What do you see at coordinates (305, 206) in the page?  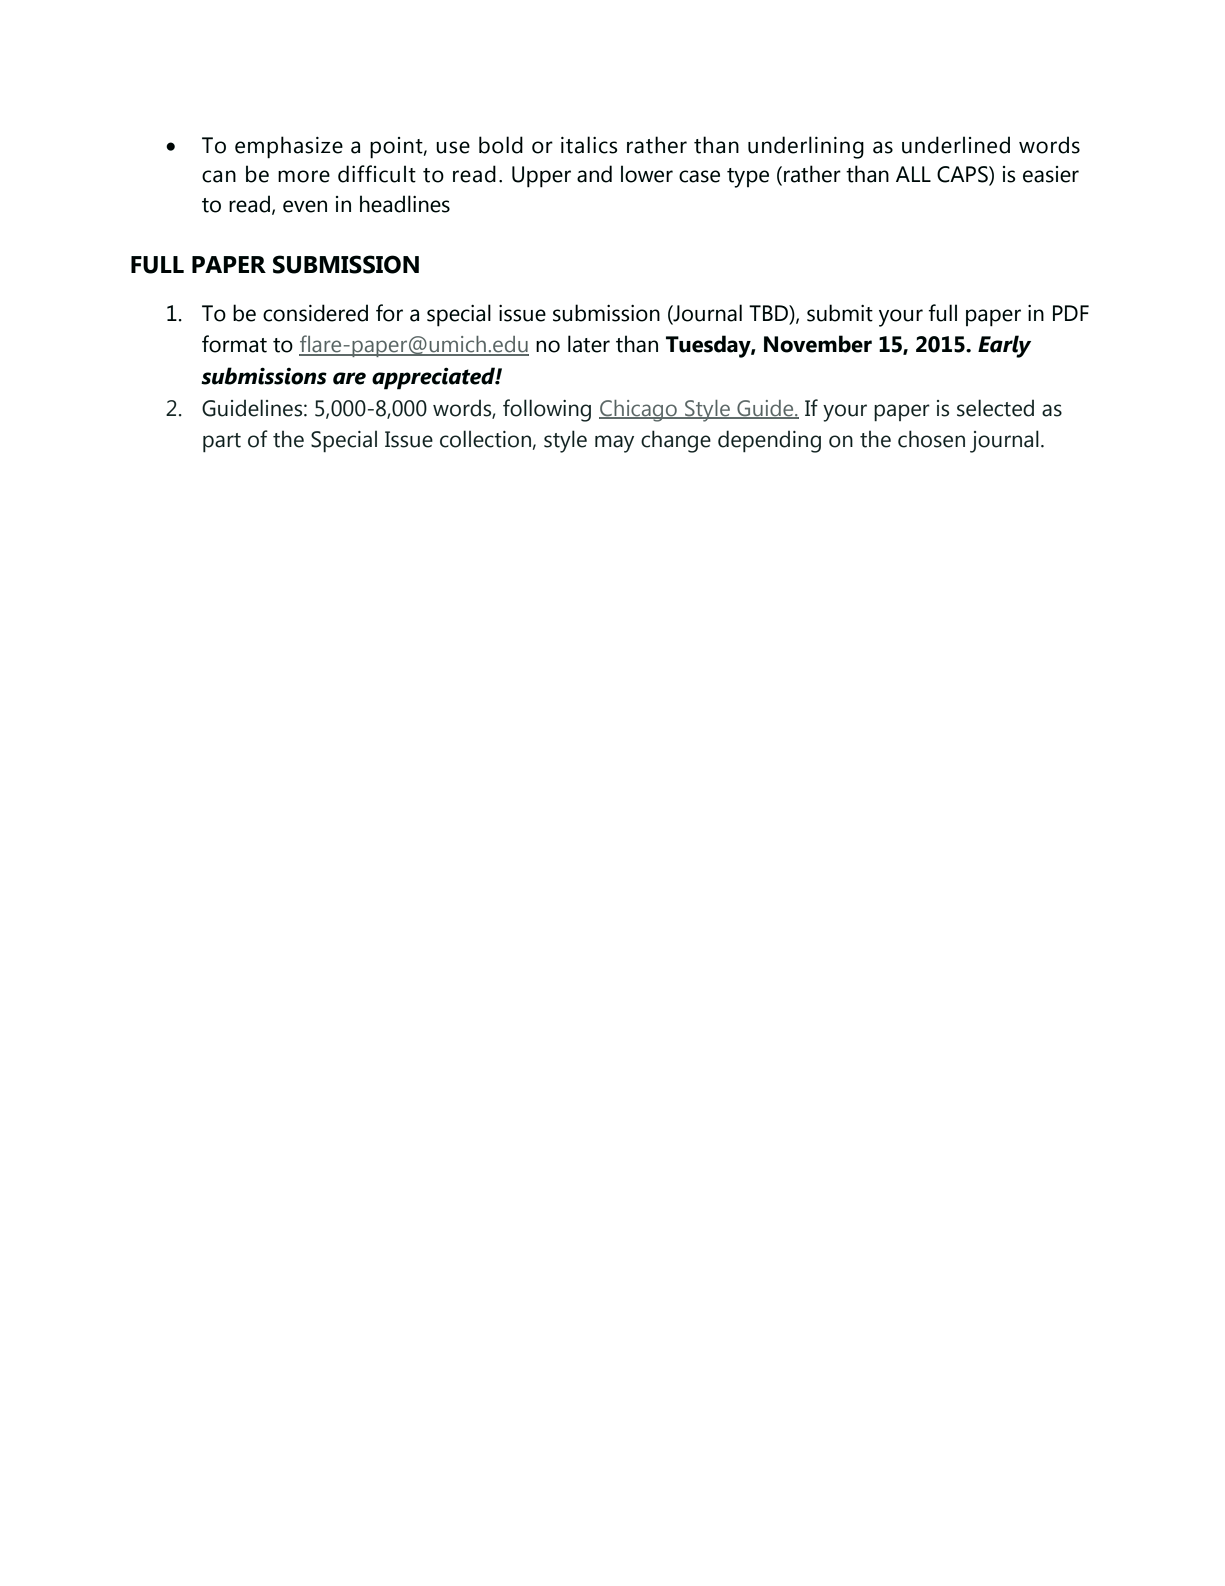 I see `even` at bounding box center [305, 206].
